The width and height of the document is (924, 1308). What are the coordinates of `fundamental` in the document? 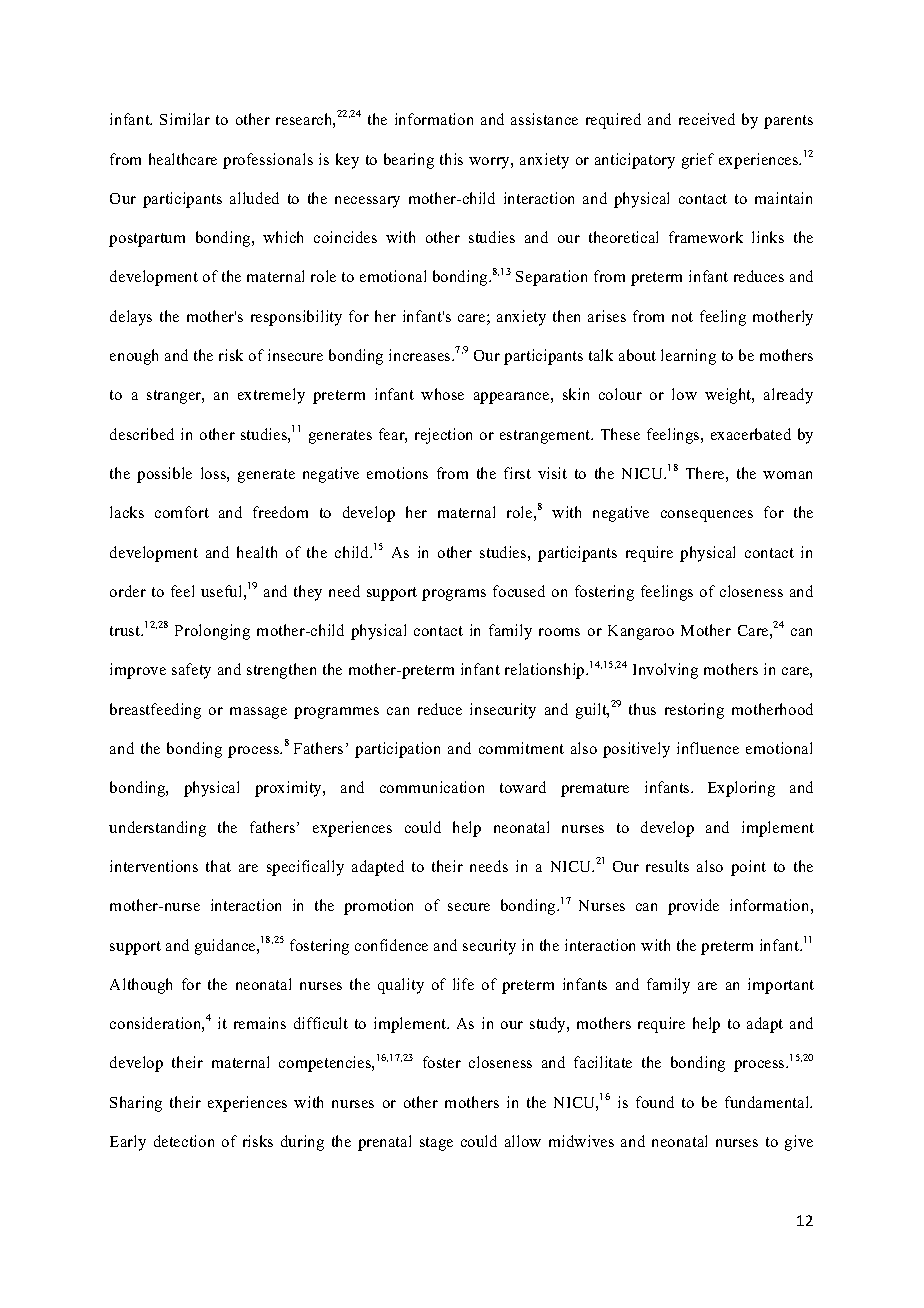 It's located at (768, 1102).
